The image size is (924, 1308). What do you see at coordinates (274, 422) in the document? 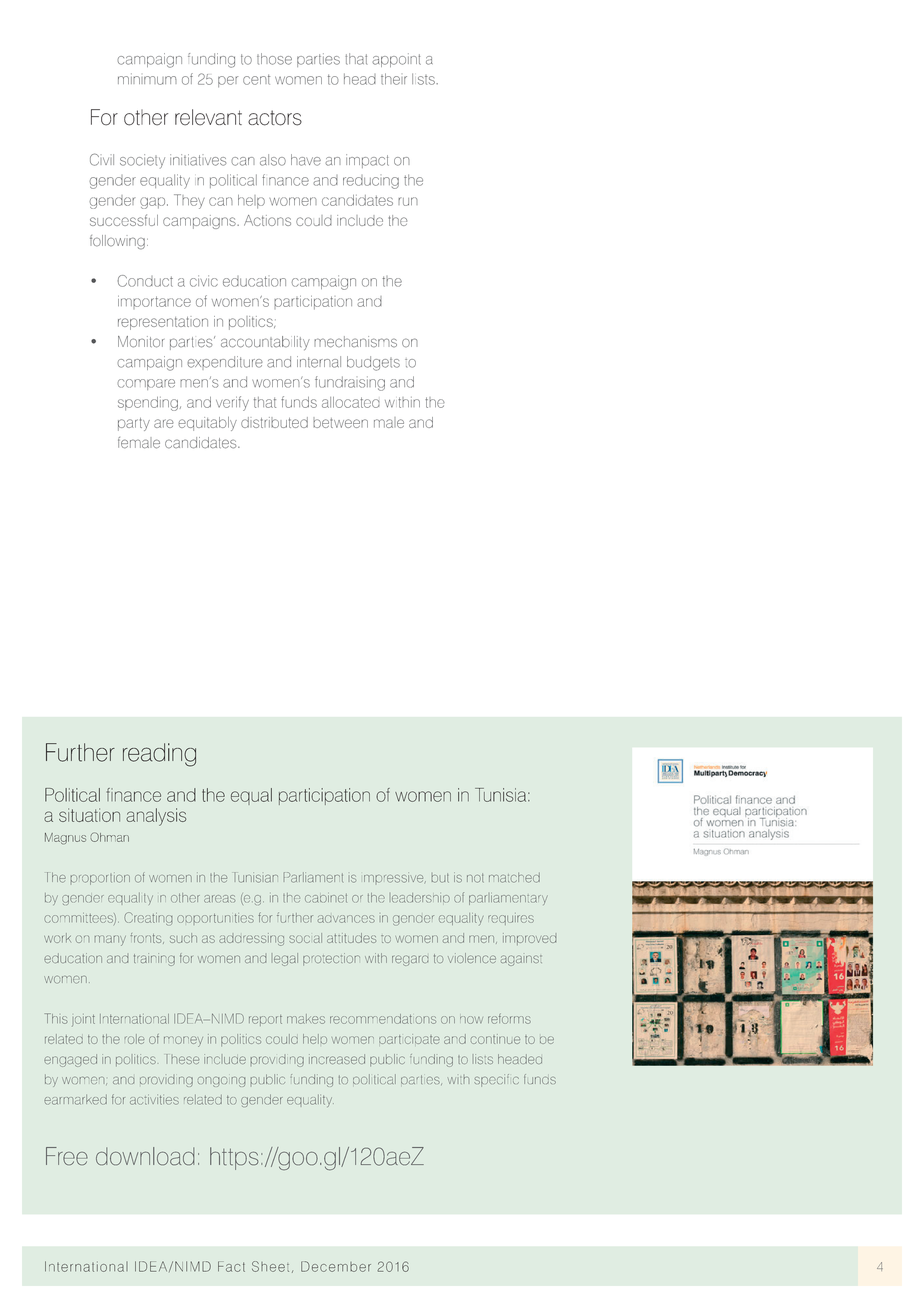
I see `distributed` at bounding box center [274, 422].
